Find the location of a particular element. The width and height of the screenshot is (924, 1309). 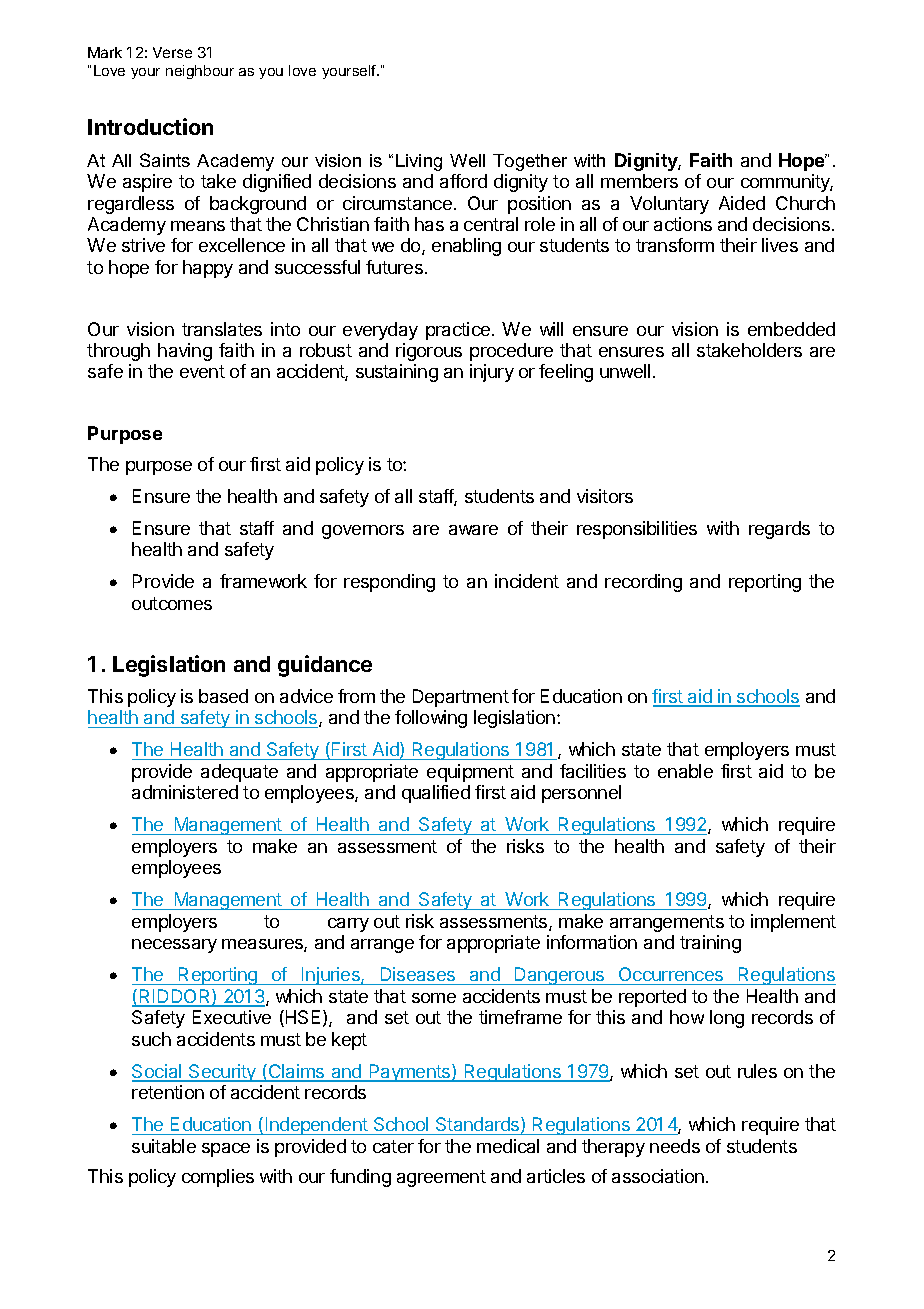

needs is located at coordinates (675, 1146).
